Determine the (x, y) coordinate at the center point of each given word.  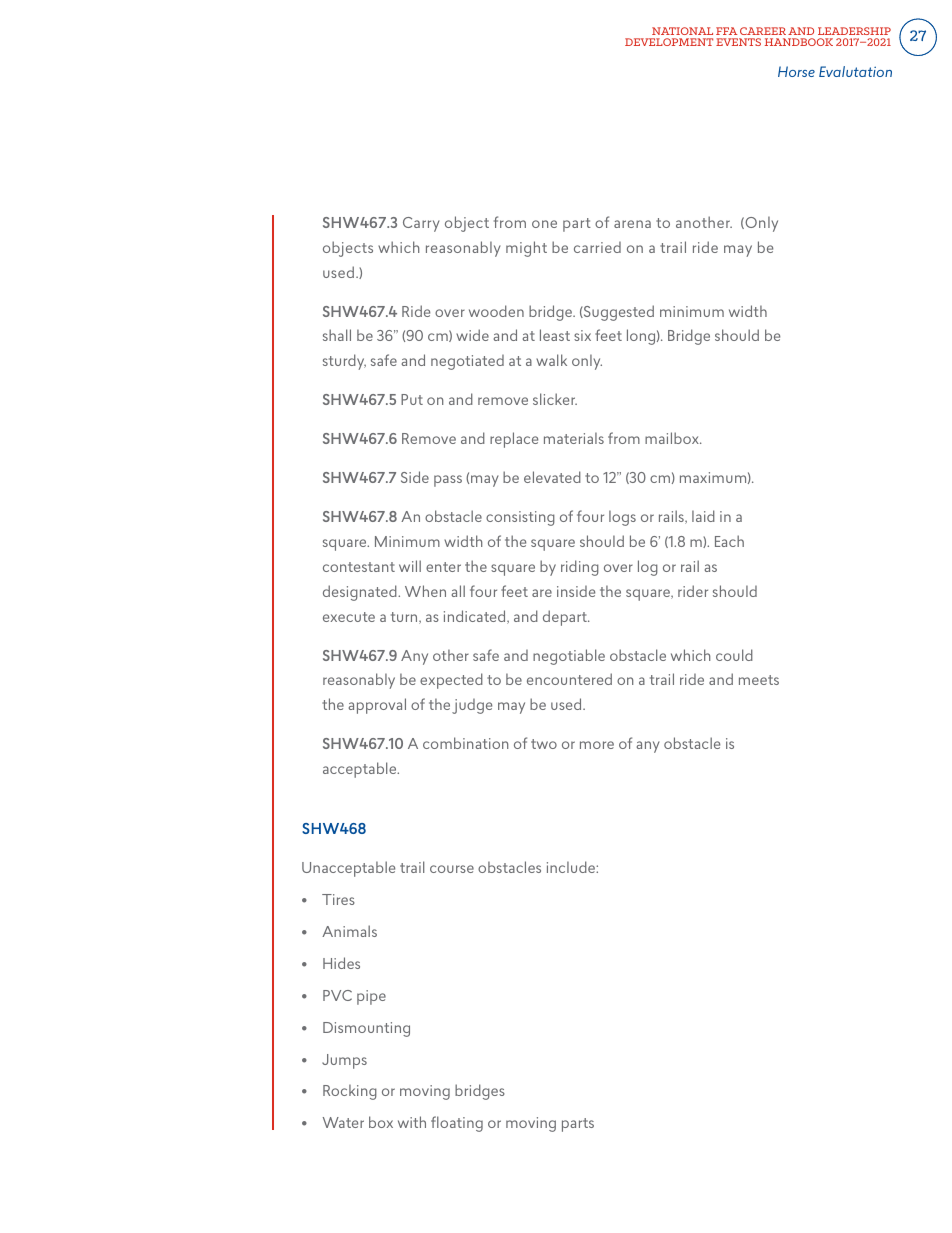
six (582, 335)
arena (632, 224)
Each (729, 541)
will (410, 566)
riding (580, 568)
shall (337, 335)
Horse (796, 71)
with (412, 1122)
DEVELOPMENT (669, 42)
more (597, 745)
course (452, 869)
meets (759, 680)
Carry (421, 224)
